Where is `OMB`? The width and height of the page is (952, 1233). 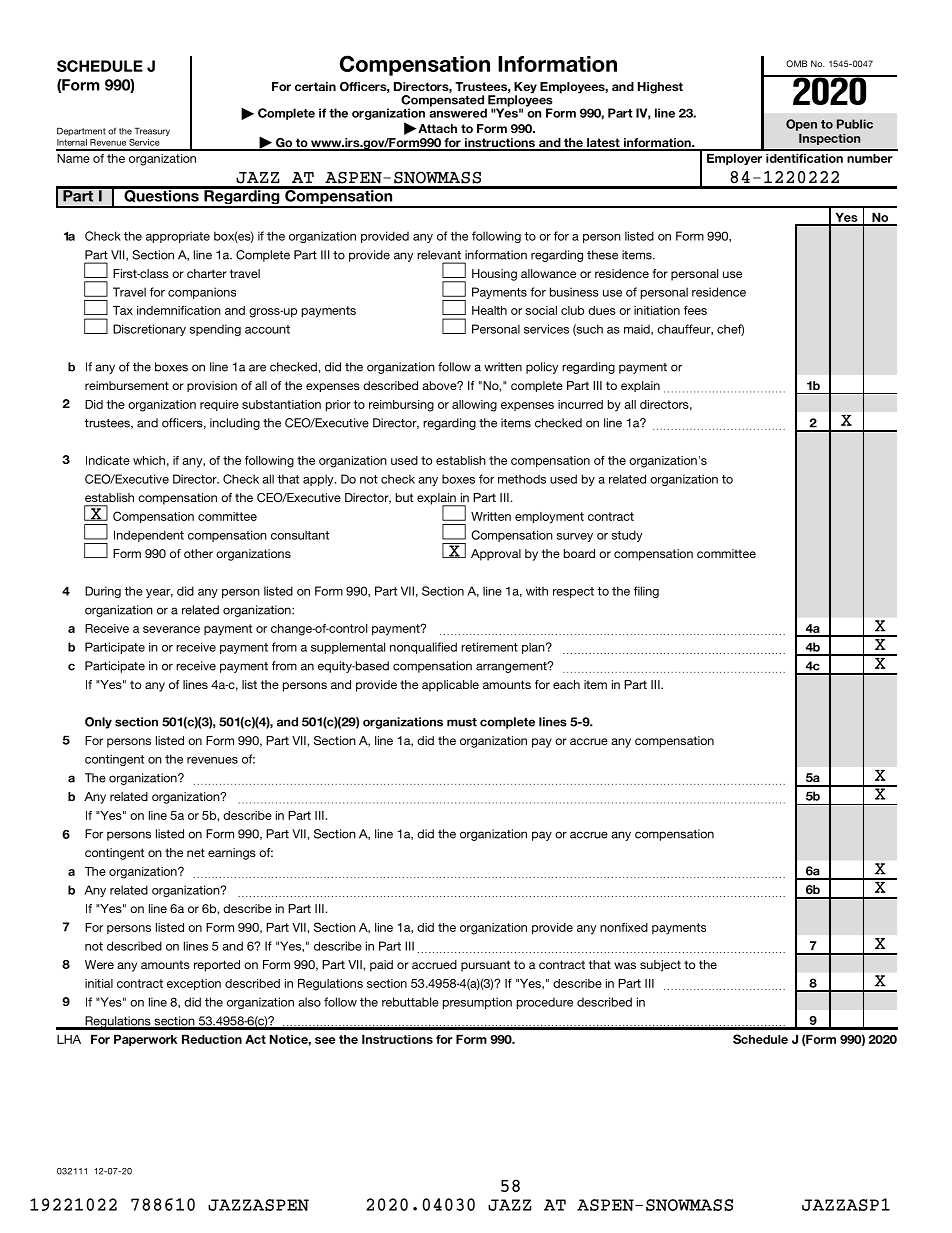 OMB is located at coordinates (796, 63).
